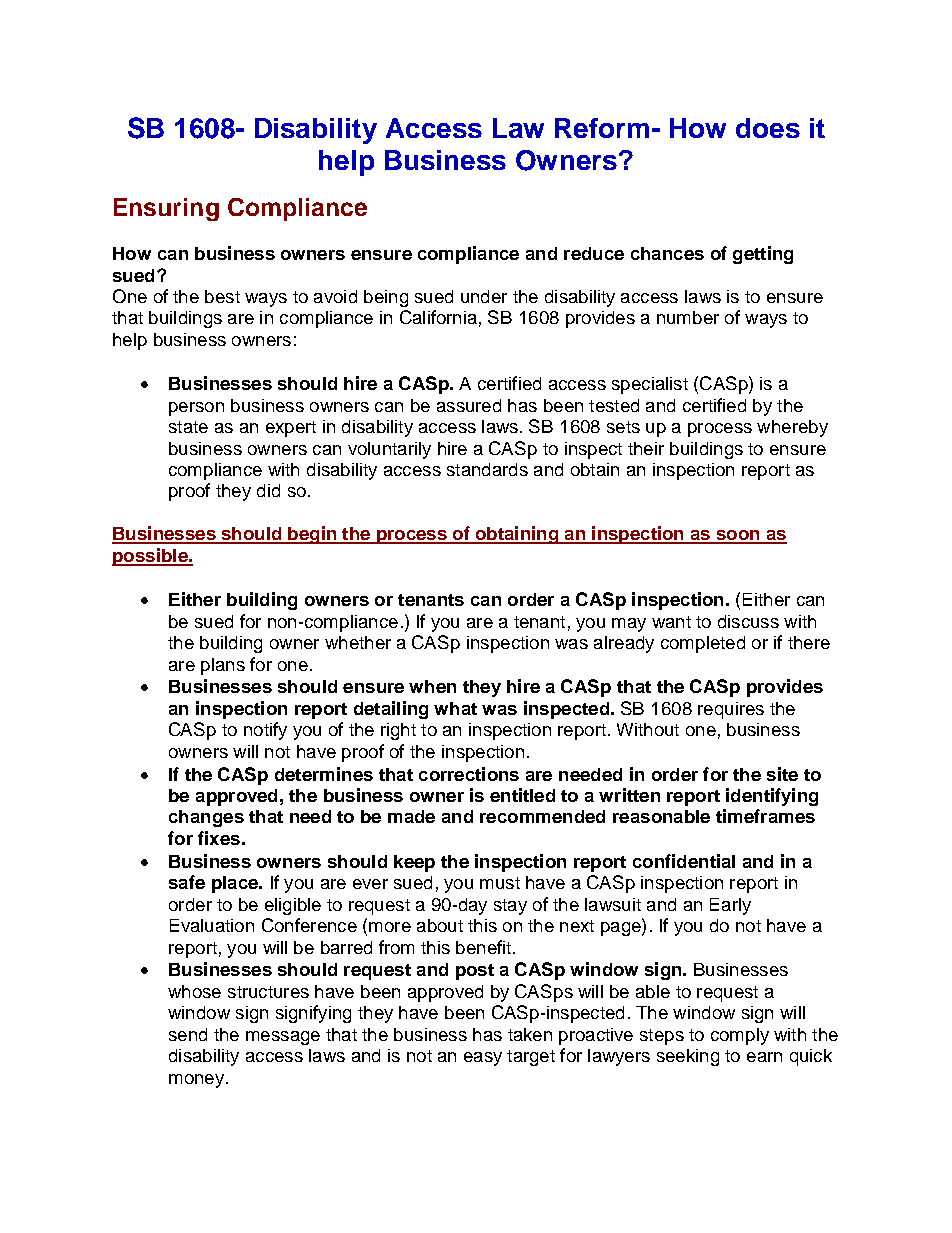  I want to click on standards, so click(487, 469).
